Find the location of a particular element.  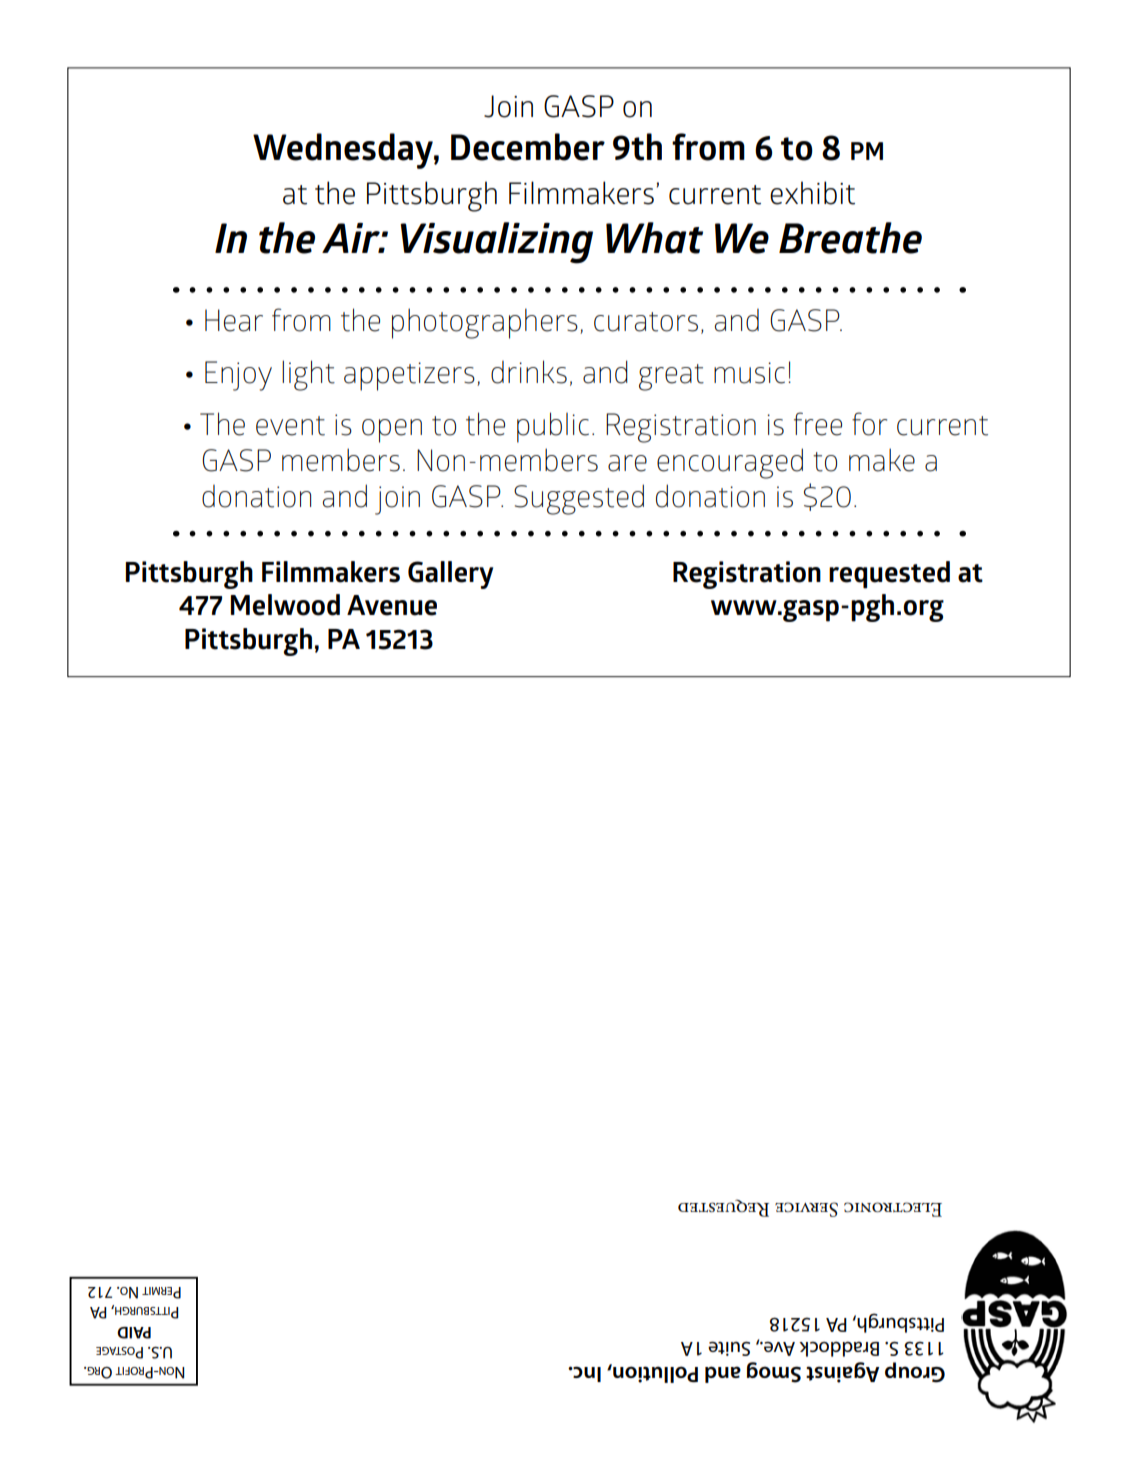

exhibit is located at coordinates (812, 193).
